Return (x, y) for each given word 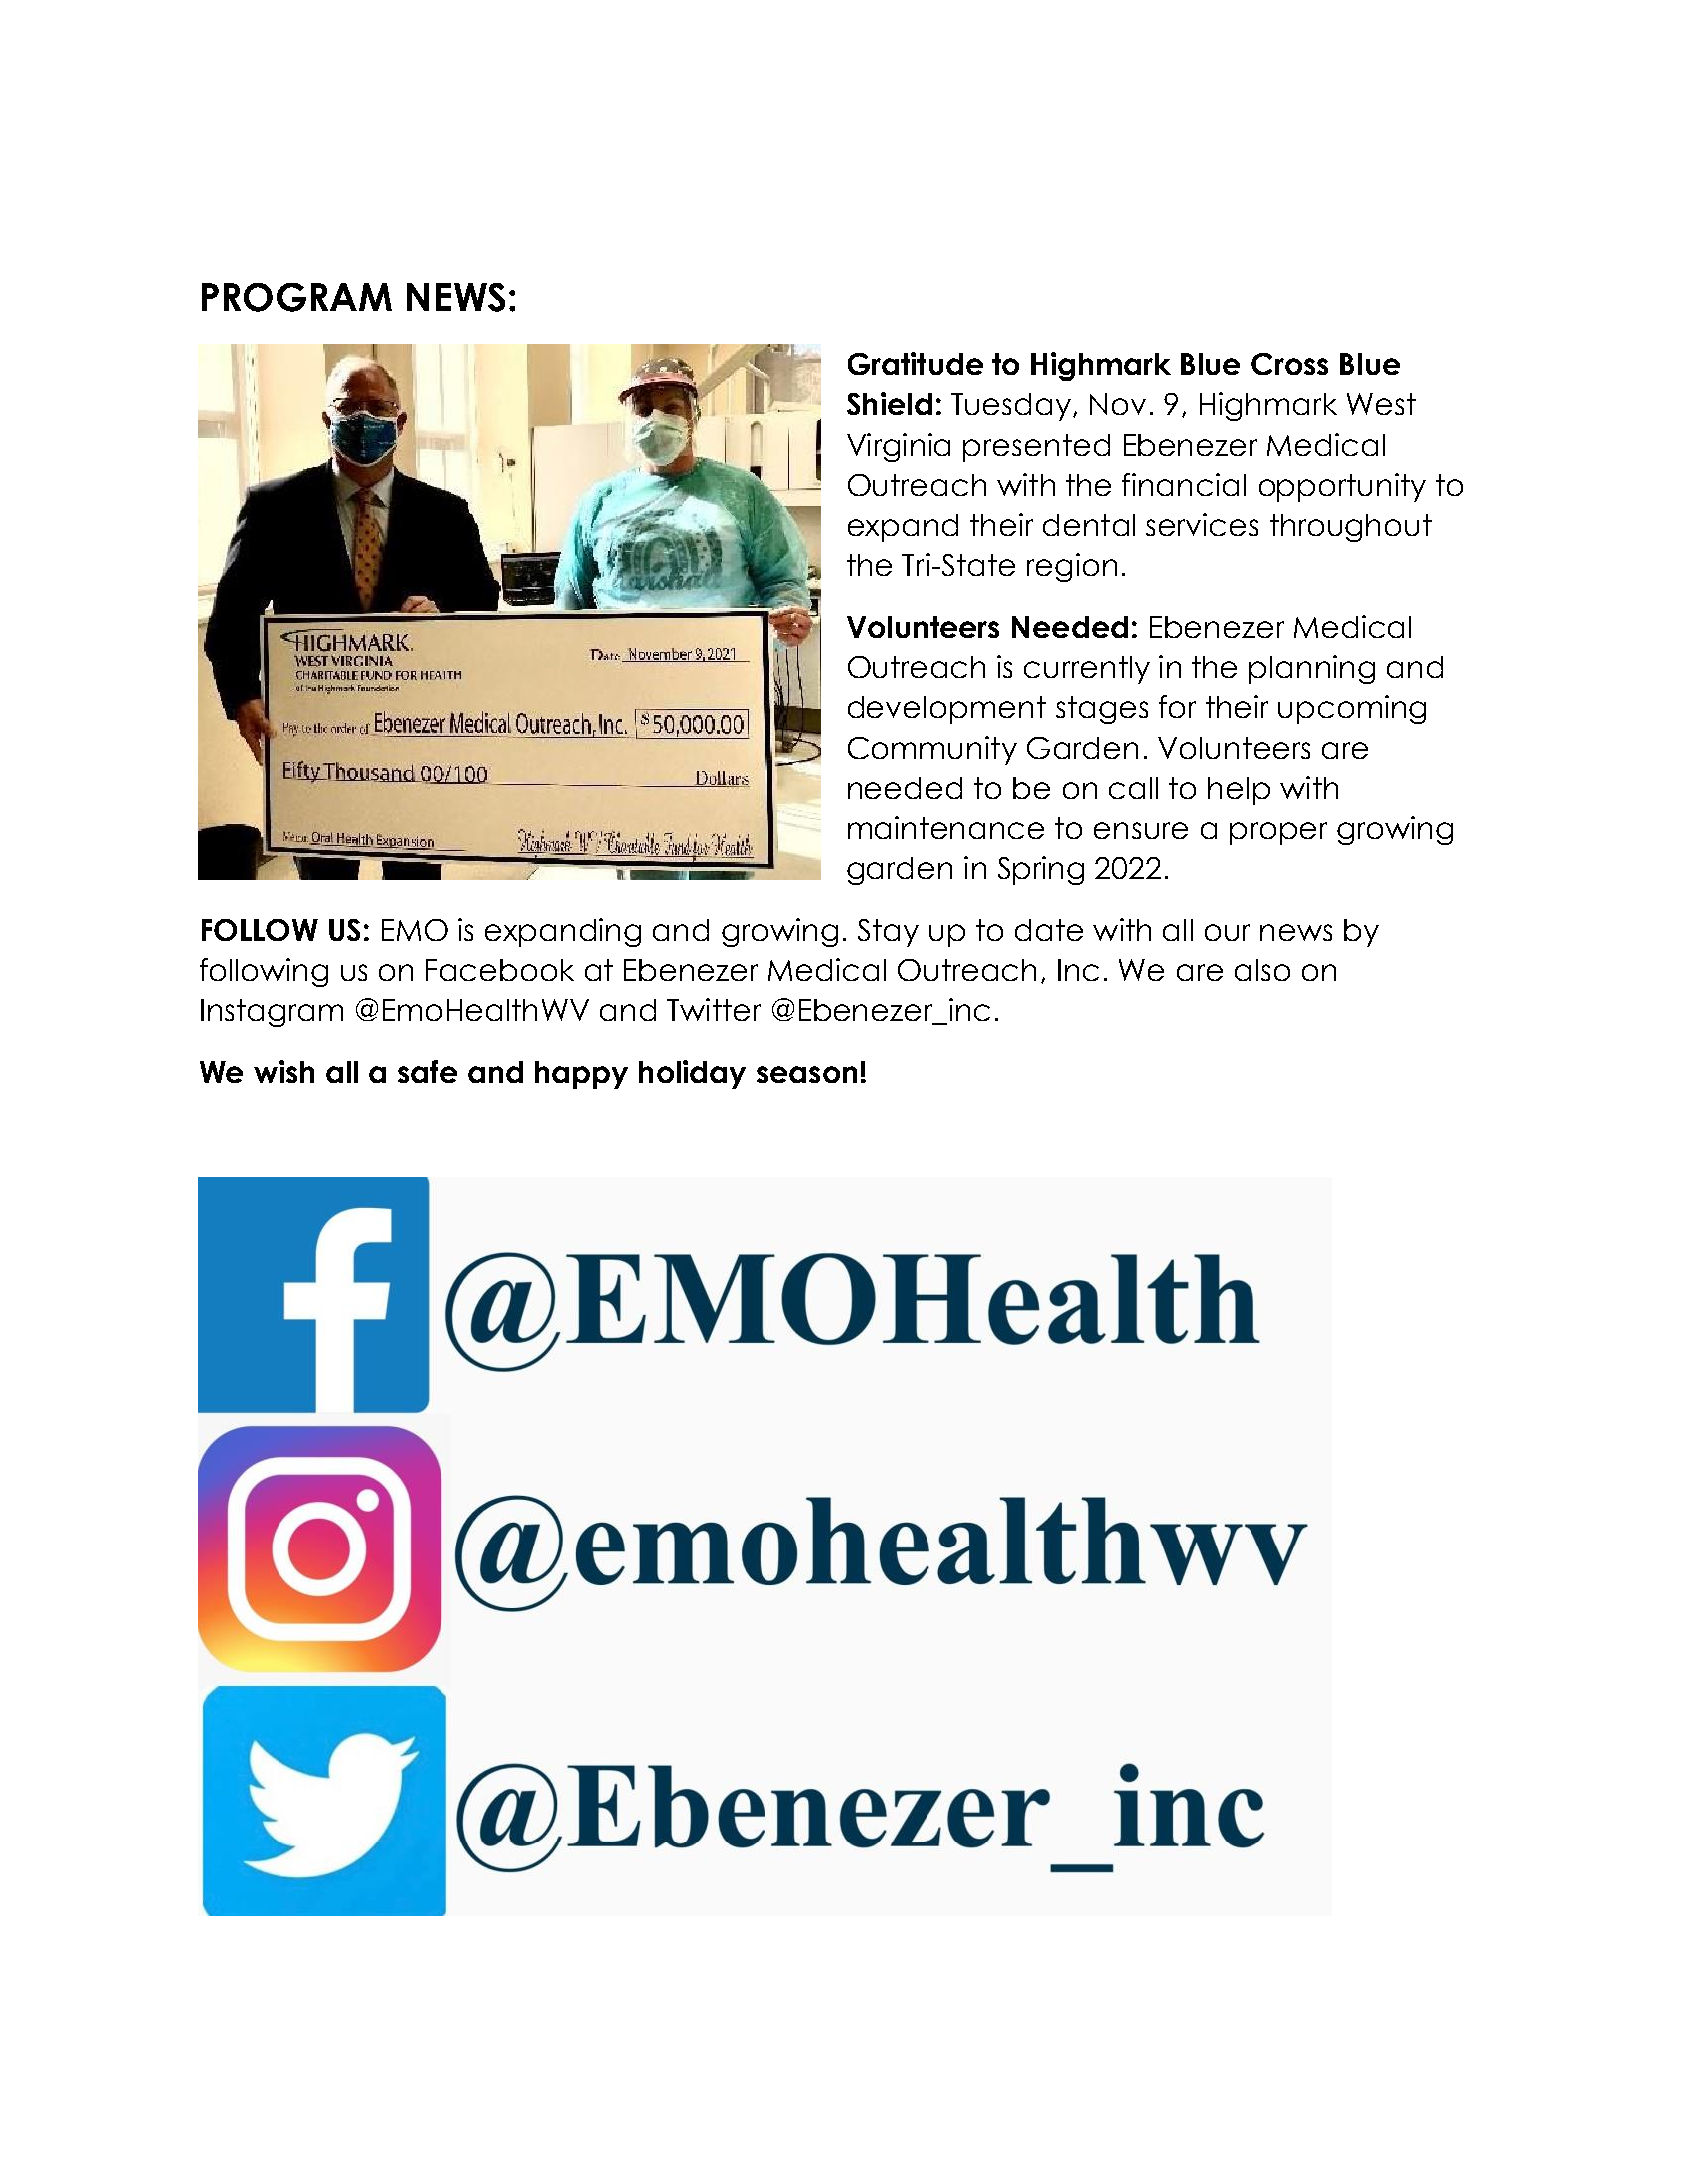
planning (1312, 669)
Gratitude (915, 363)
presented (1036, 448)
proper (1278, 833)
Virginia (898, 447)
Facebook (500, 970)
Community (932, 750)
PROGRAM (297, 297)
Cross (1289, 364)
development (947, 710)
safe (427, 1071)
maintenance (946, 827)
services (1202, 524)
